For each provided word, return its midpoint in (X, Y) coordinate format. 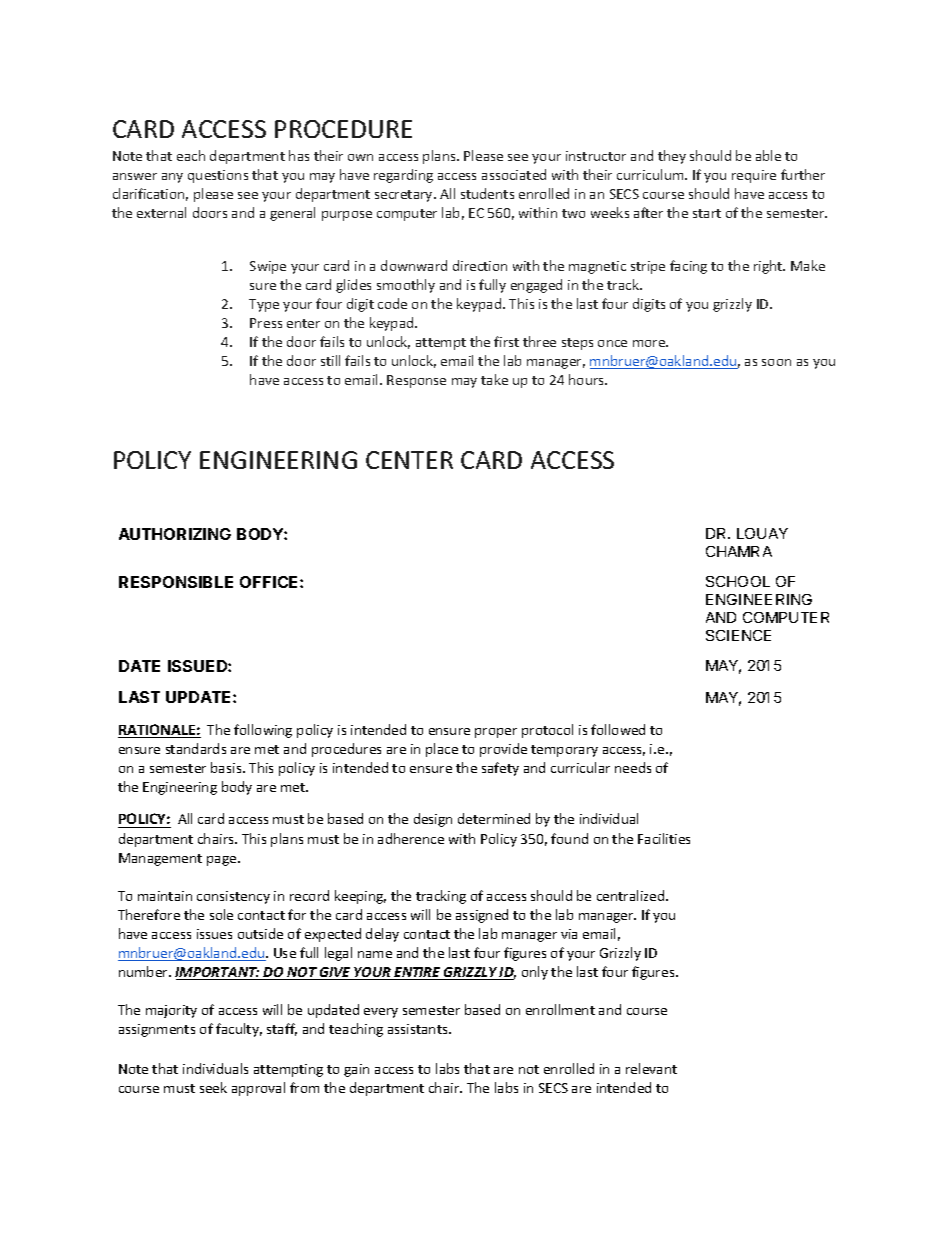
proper (496, 733)
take (494, 379)
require (754, 176)
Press (266, 323)
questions (218, 176)
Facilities (664, 838)
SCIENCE (738, 635)
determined (494, 818)
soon (776, 362)
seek (213, 1087)
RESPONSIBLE (176, 582)
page (223, 861)
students (487, 193)
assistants (419, 1029)
